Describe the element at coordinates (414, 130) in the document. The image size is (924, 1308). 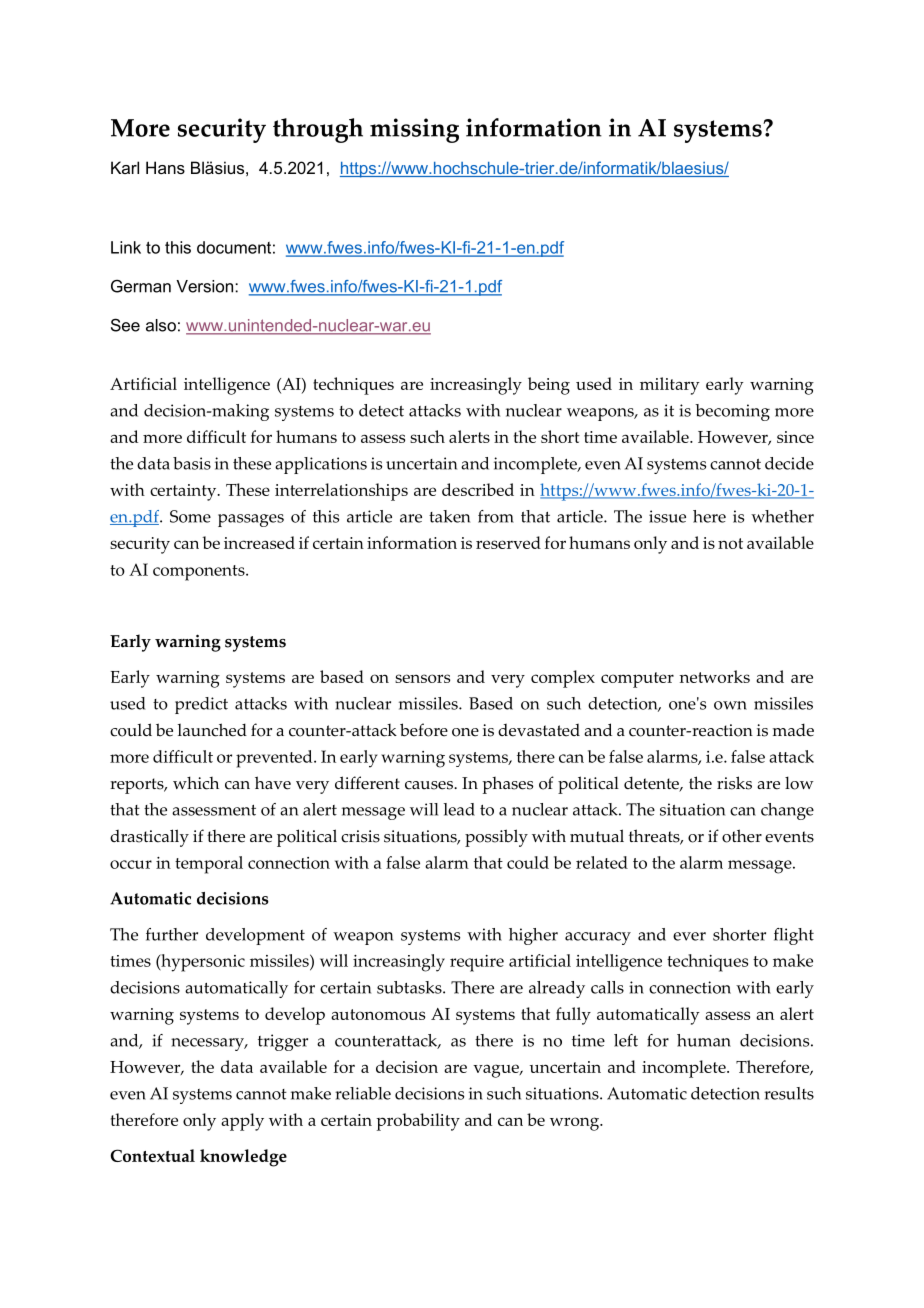
I see `missing` at that location.
